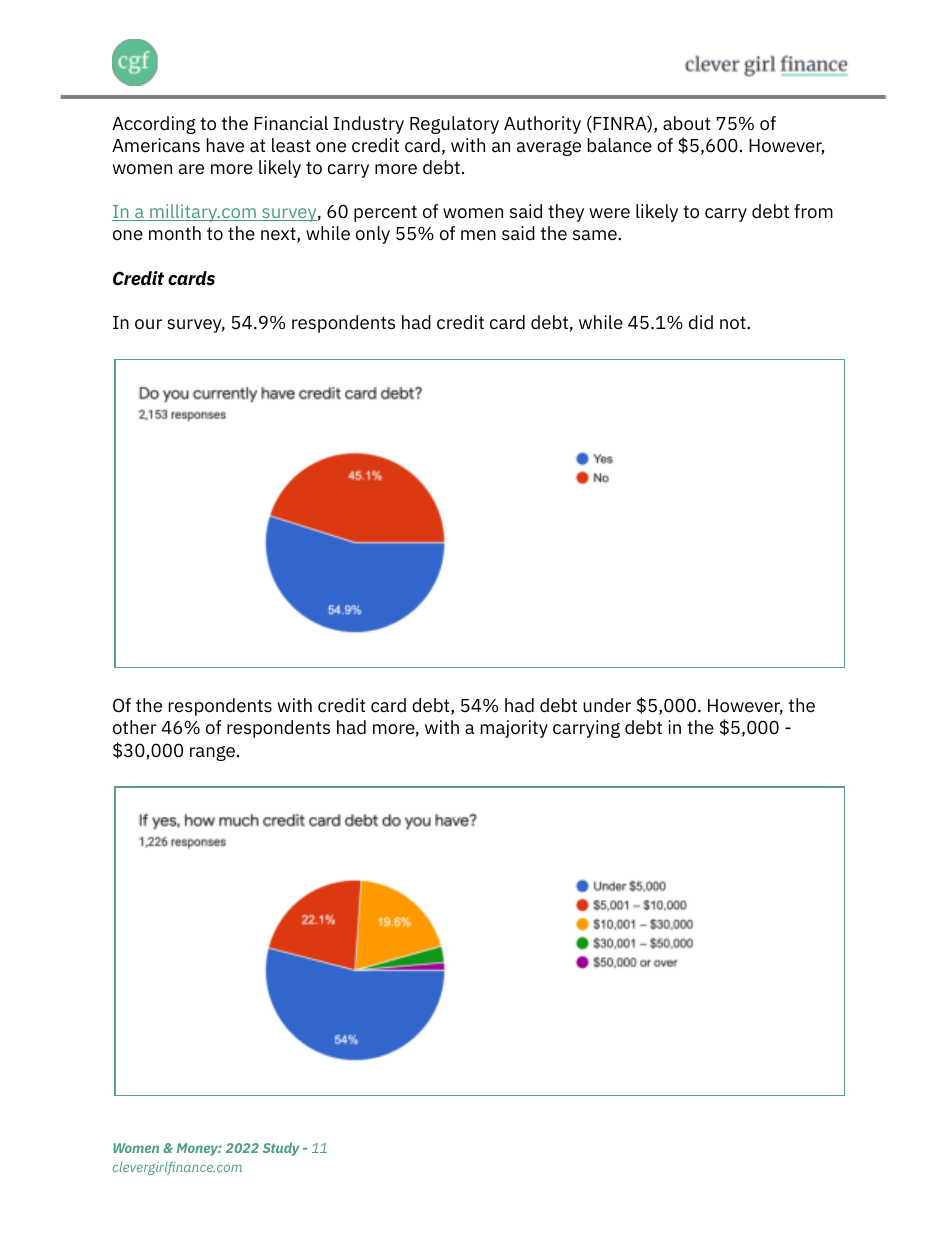 The width and height of the screenshot is (952, 1233). Describe the element at coordinates (686, 123) in the screenshot. I see `about` at that location.
